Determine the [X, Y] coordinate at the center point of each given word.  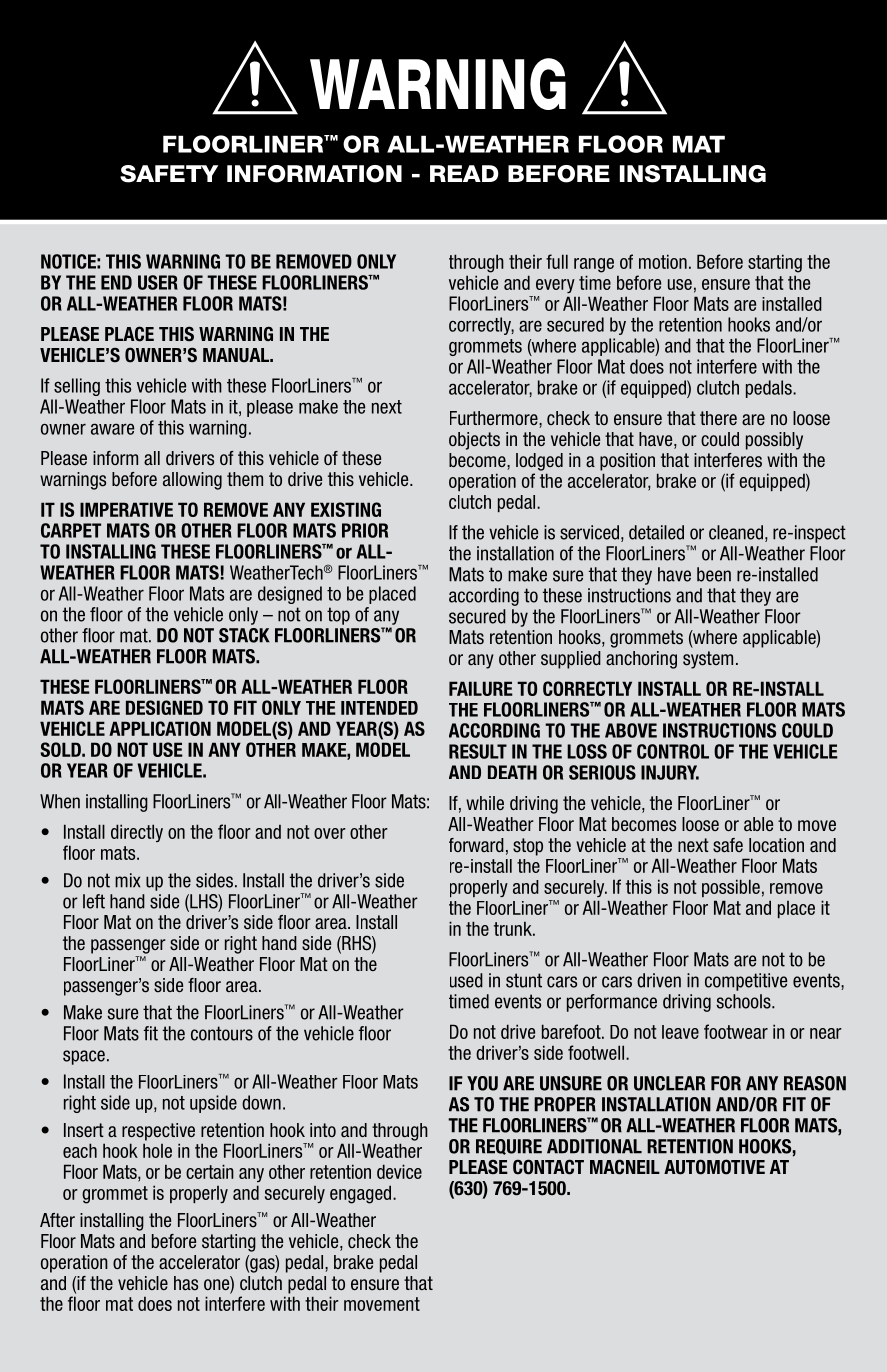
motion [663, 261]
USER [158, 282]
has [186, 1283]
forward [476, 845]
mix [127, 880]
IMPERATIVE [126, 509]
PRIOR [365, 530]
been [714, 574]
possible [731, 888]
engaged [362, 1194]
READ [464, 173]
